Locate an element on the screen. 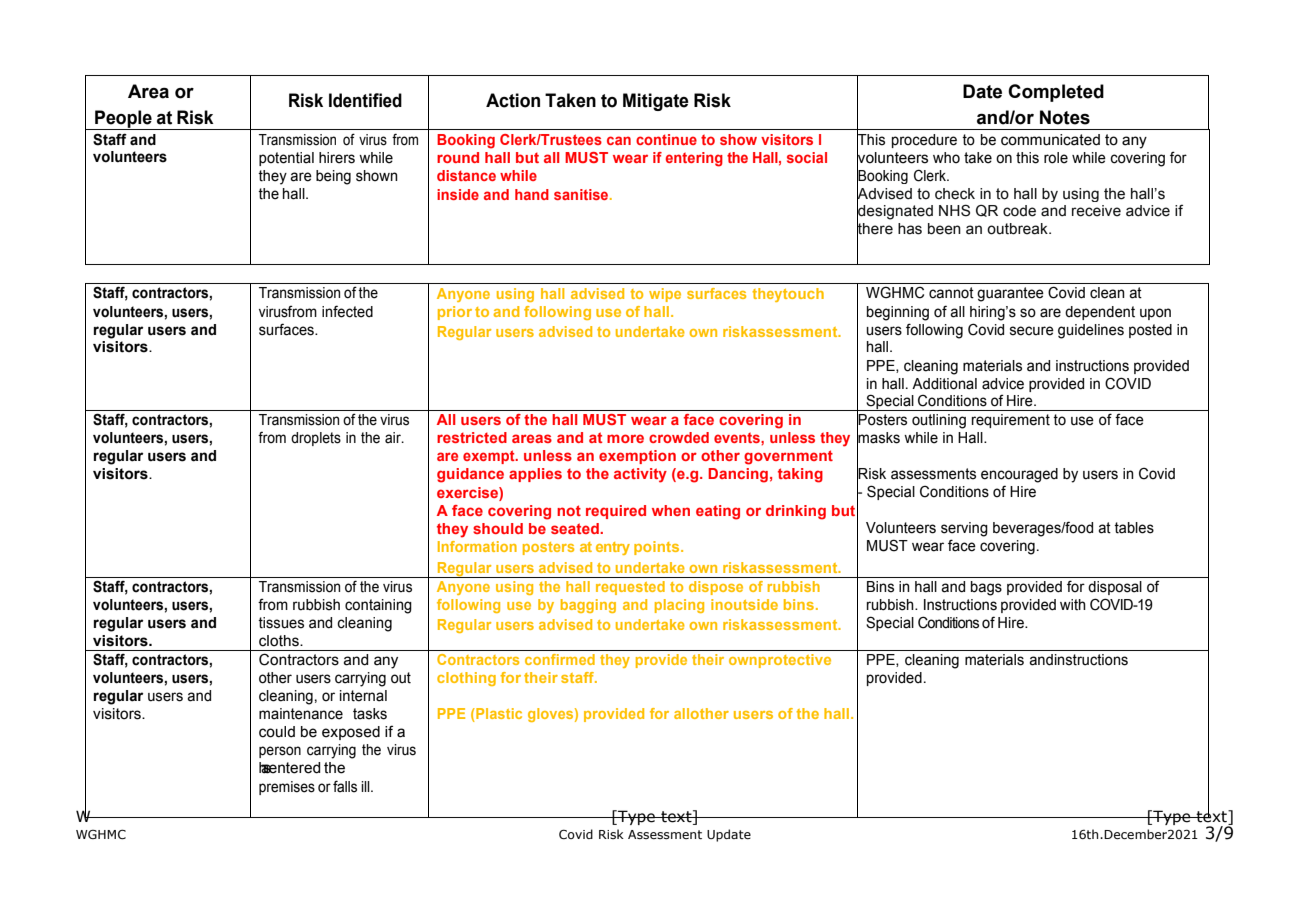 The width and height of the screenshot is (1308, 924). Plastic is located at coordinates (498, 715).
